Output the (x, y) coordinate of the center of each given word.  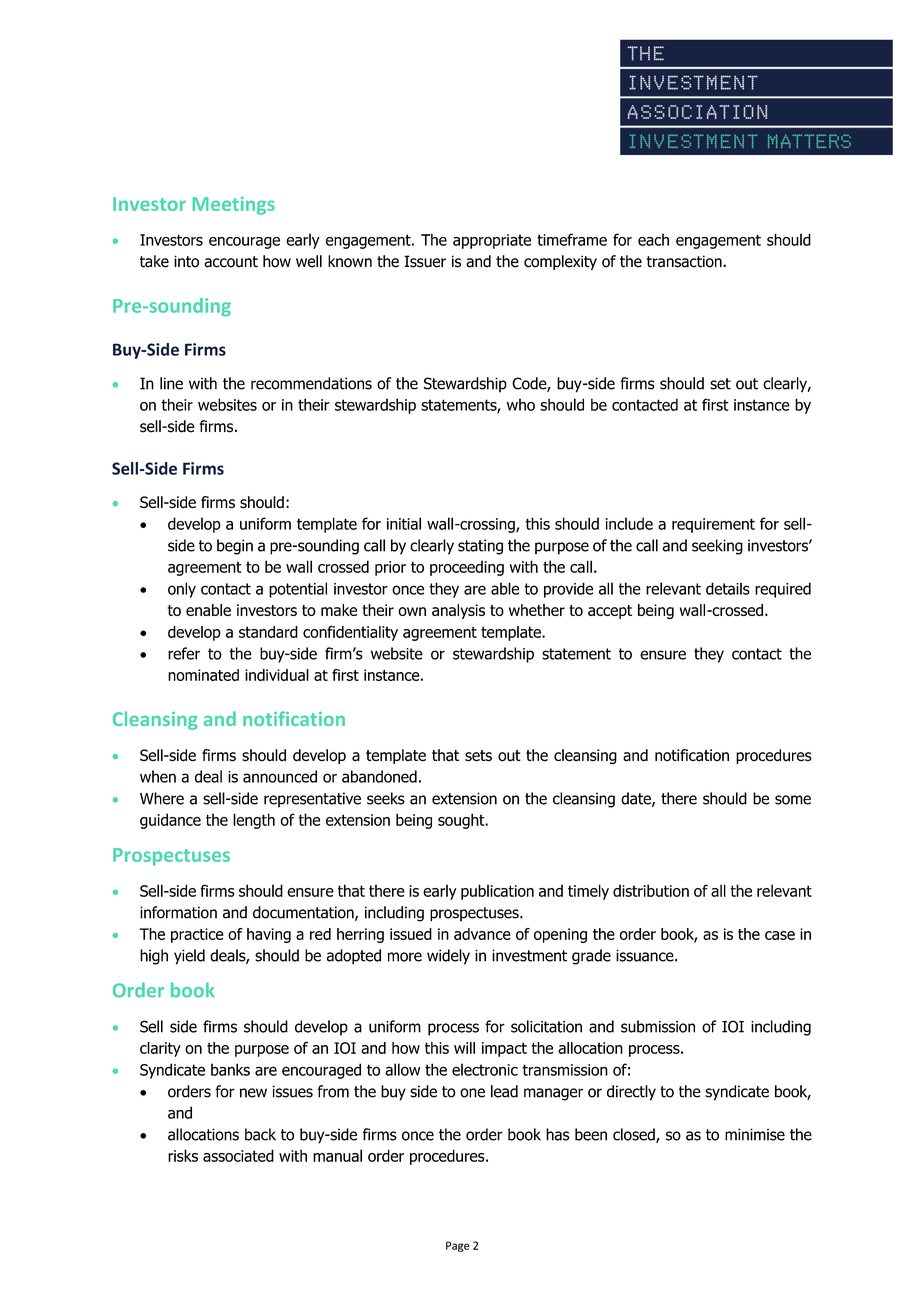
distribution (651, 890)
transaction (685, 261)
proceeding (467, 568)
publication (497, 892)
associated (238, 1155)
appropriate (492, 241)
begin (235, 547)
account (231, 262)
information (178, 912)
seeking (717, 547)
